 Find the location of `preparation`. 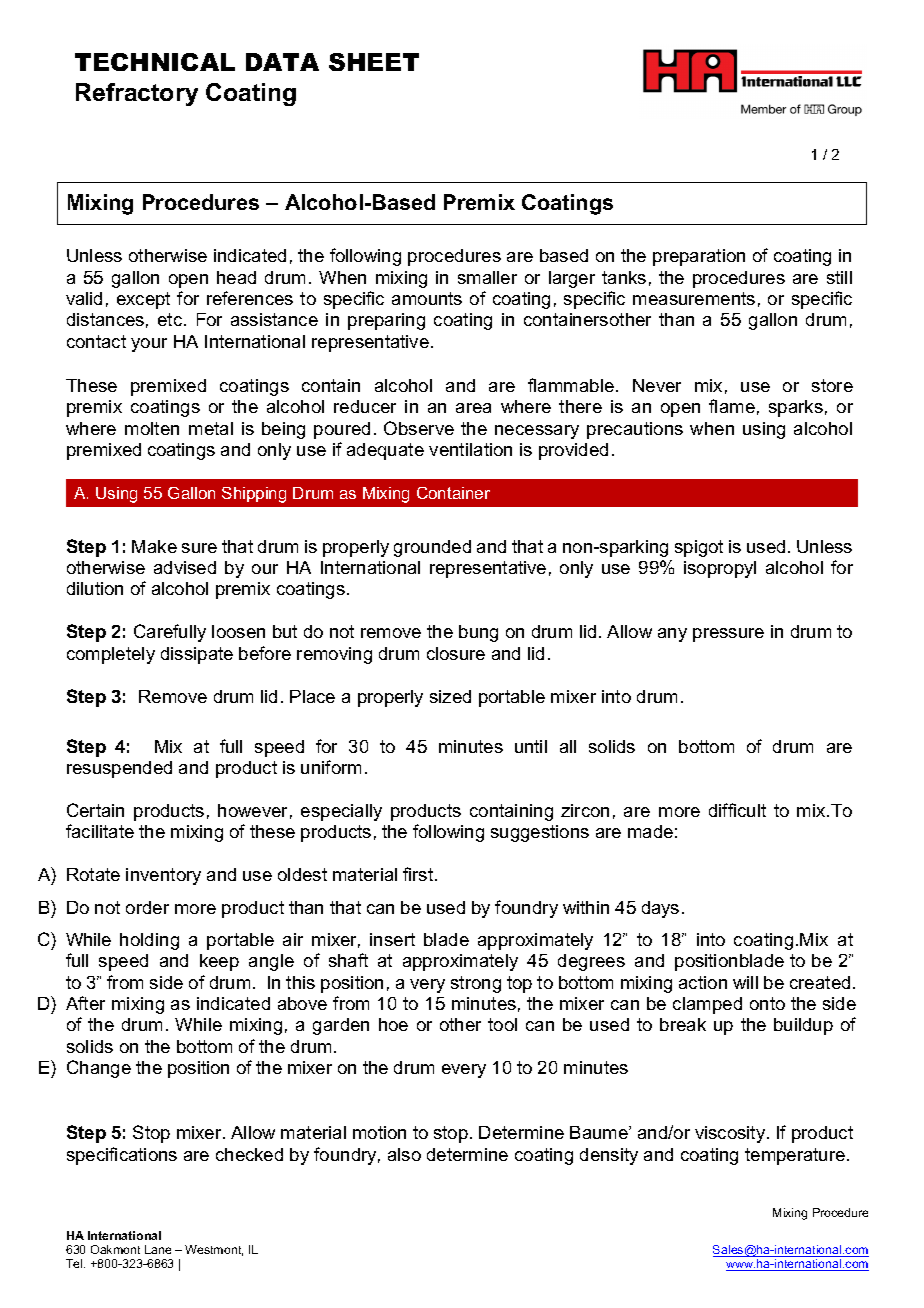

preparation is located at coordinates (699, 257).
